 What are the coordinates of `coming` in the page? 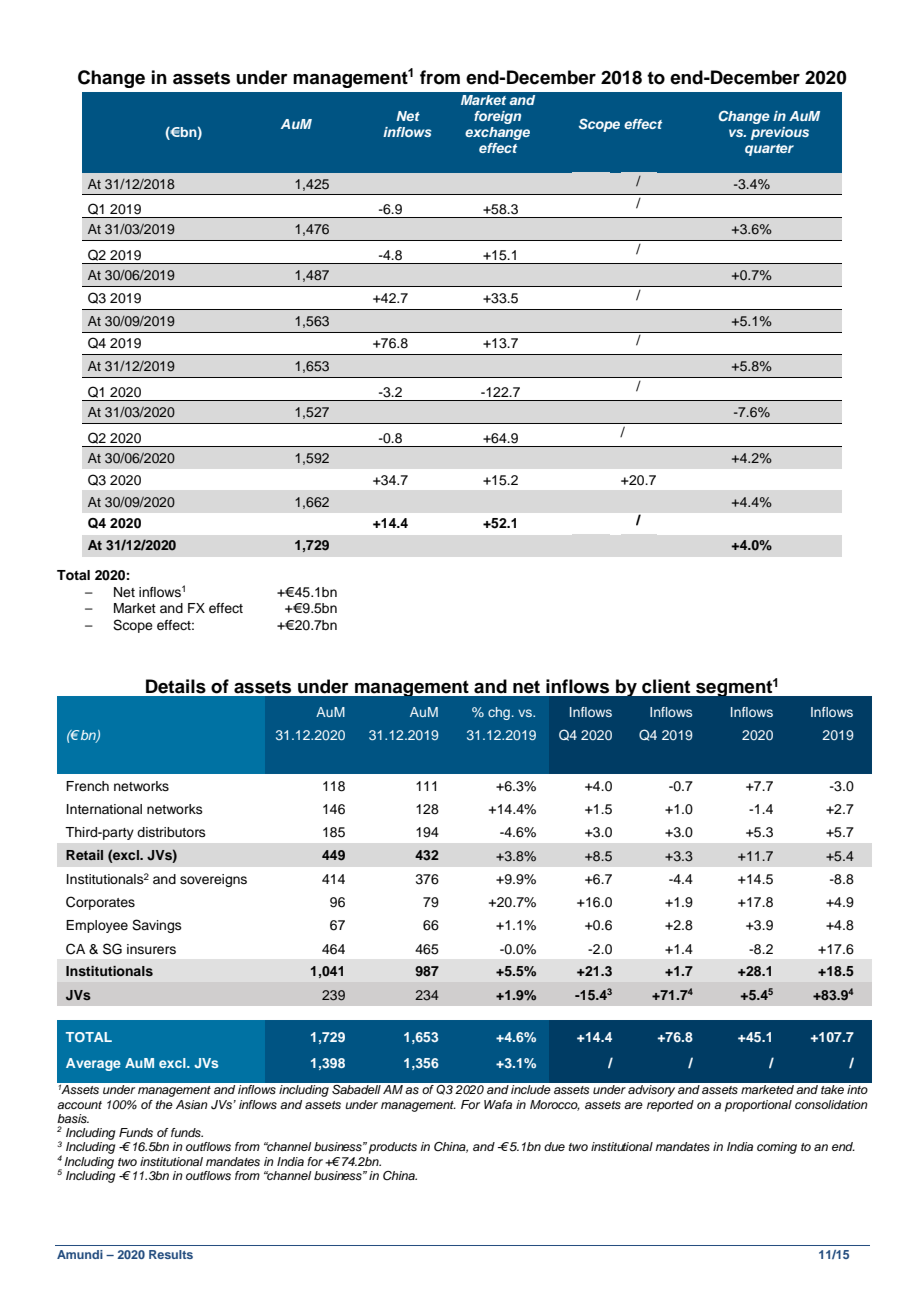 It's located at (777, 1148).
